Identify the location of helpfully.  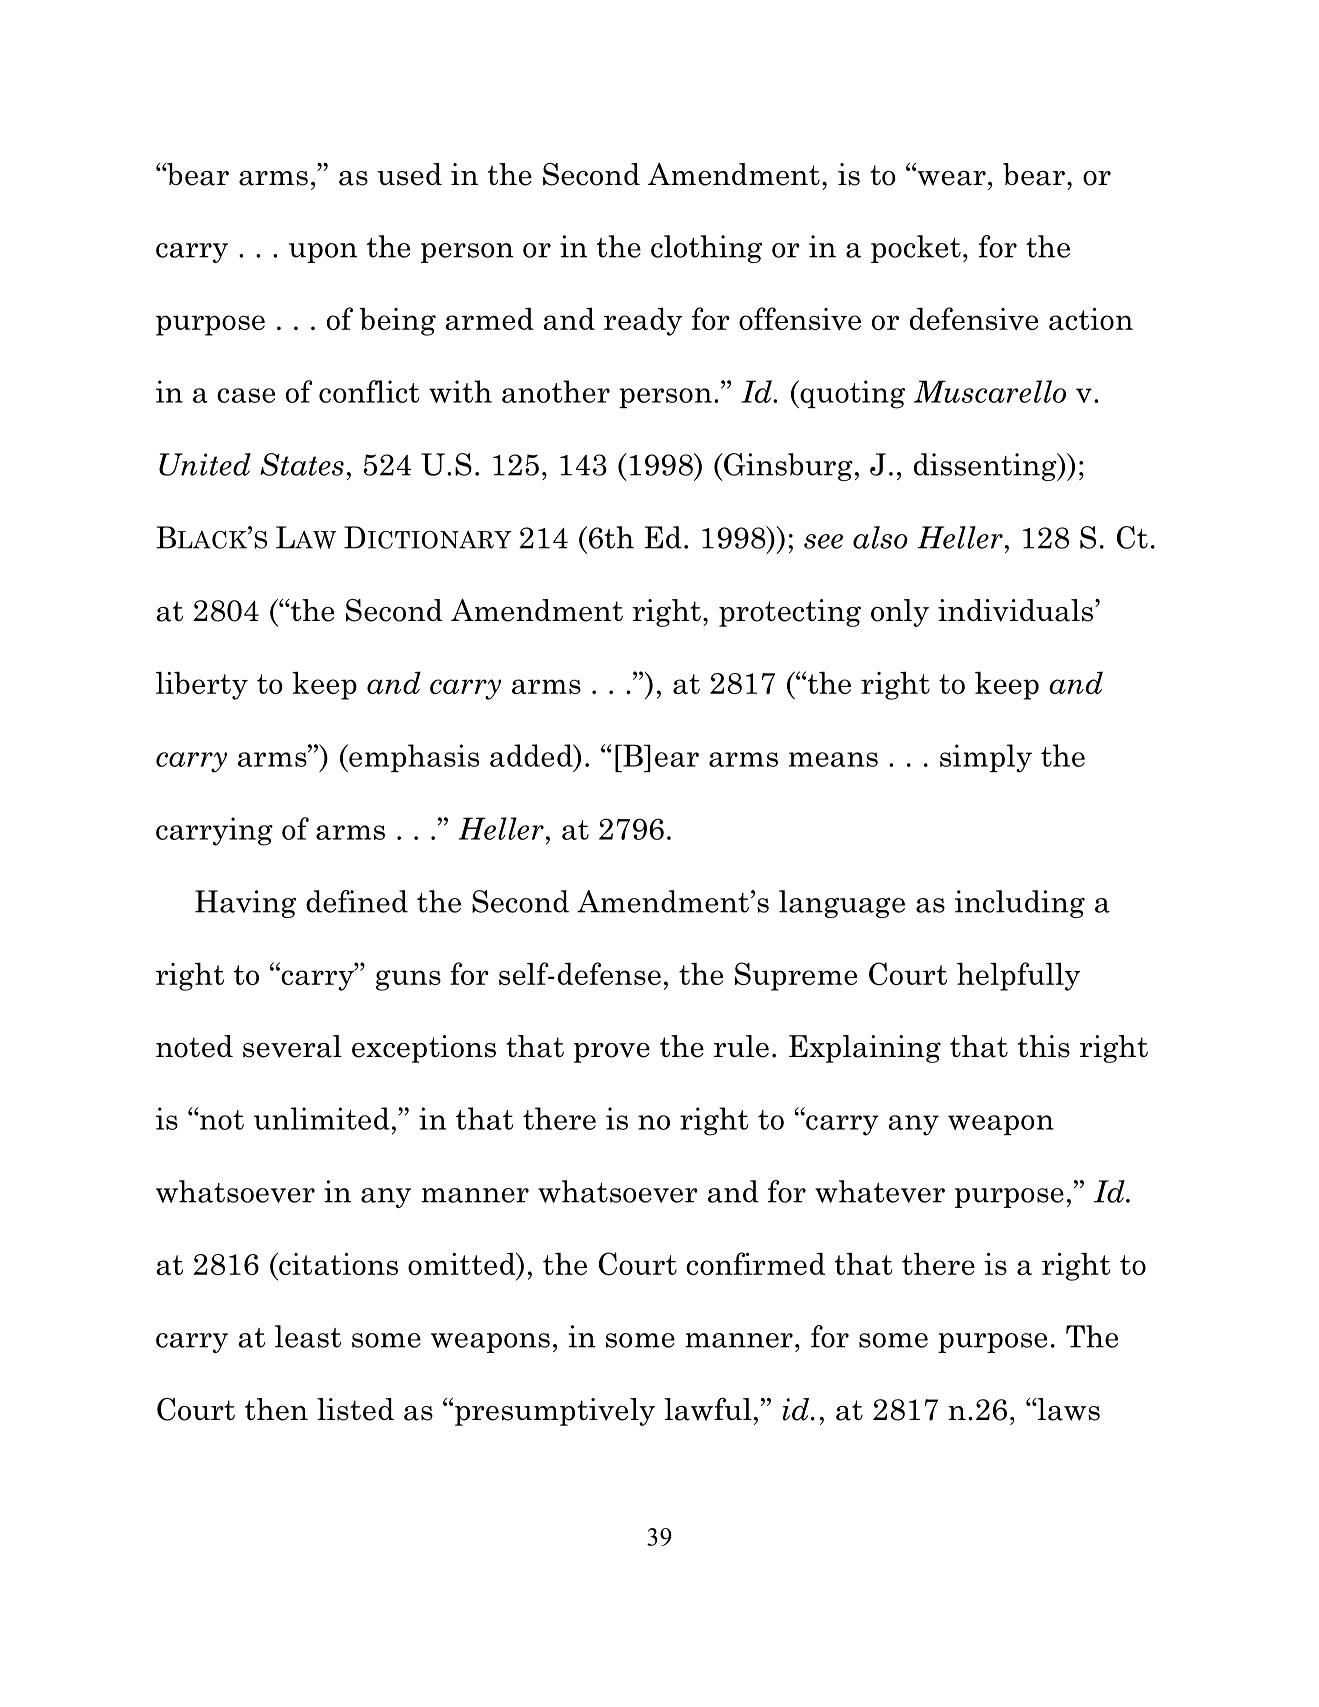
(1018, 976).
